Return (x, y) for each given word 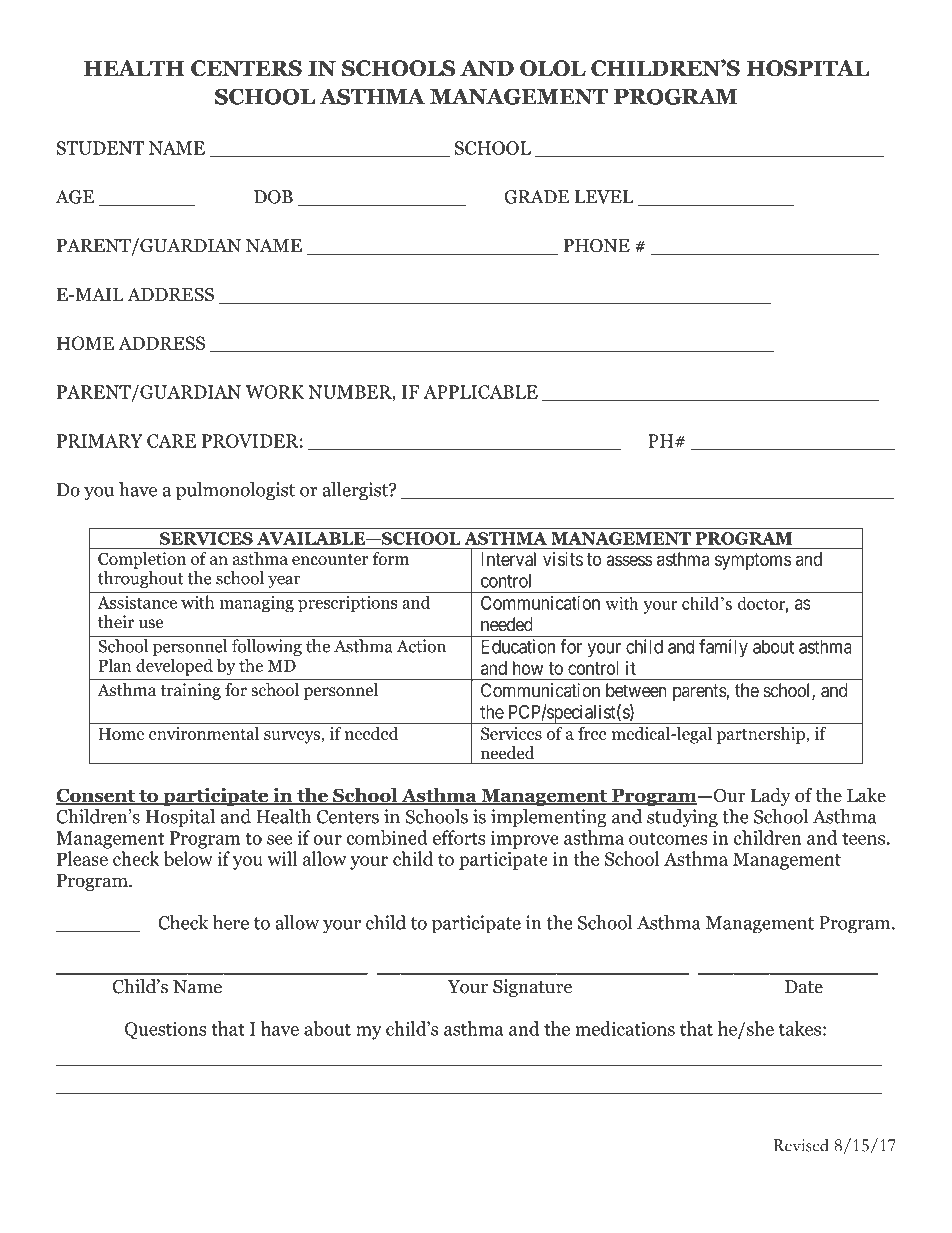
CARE (171, 441)
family (723, 648)
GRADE (536, 197)
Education (518, 646)
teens (863, 838)
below (188, 858)
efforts (459, 837)
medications (625, 1028)
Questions (165, 1030)
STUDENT (100, 148)
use (151, 624)
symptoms (753, 561)
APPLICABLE (480, 392)
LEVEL (604, 197)
